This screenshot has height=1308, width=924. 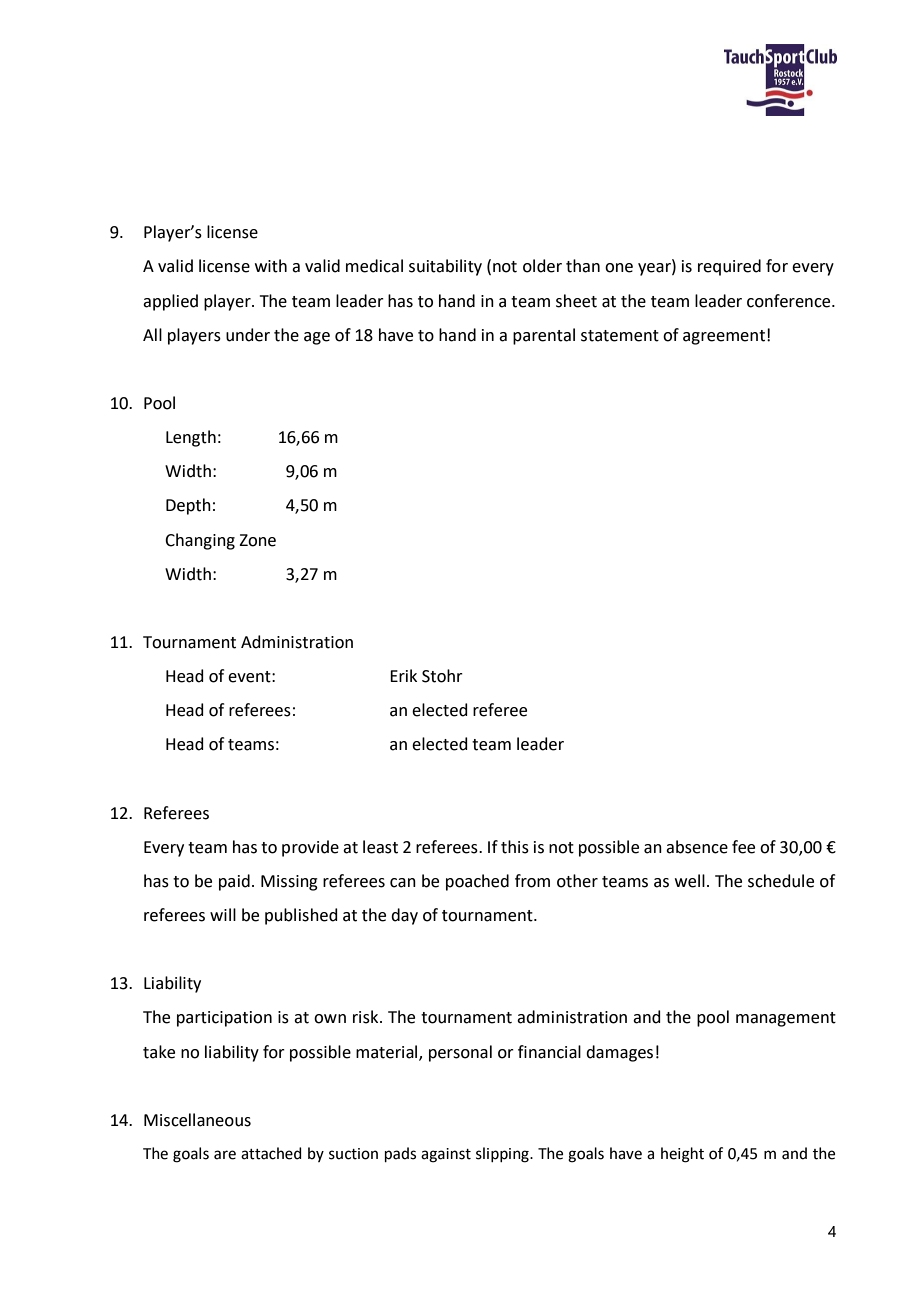 I want to click on Miscellaneous, so click(x=197, y=1120).
